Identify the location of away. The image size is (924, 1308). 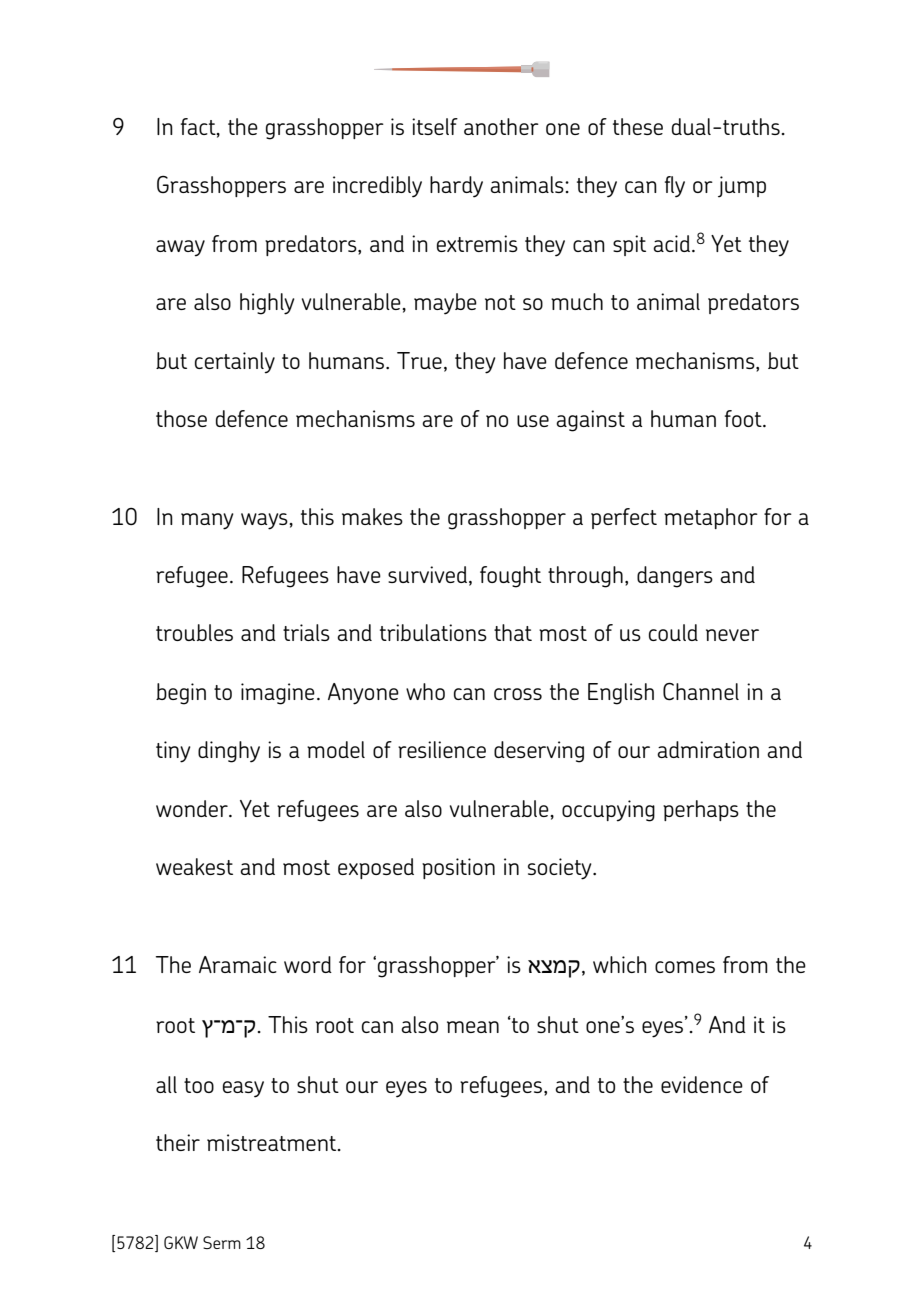
(180, 248).
